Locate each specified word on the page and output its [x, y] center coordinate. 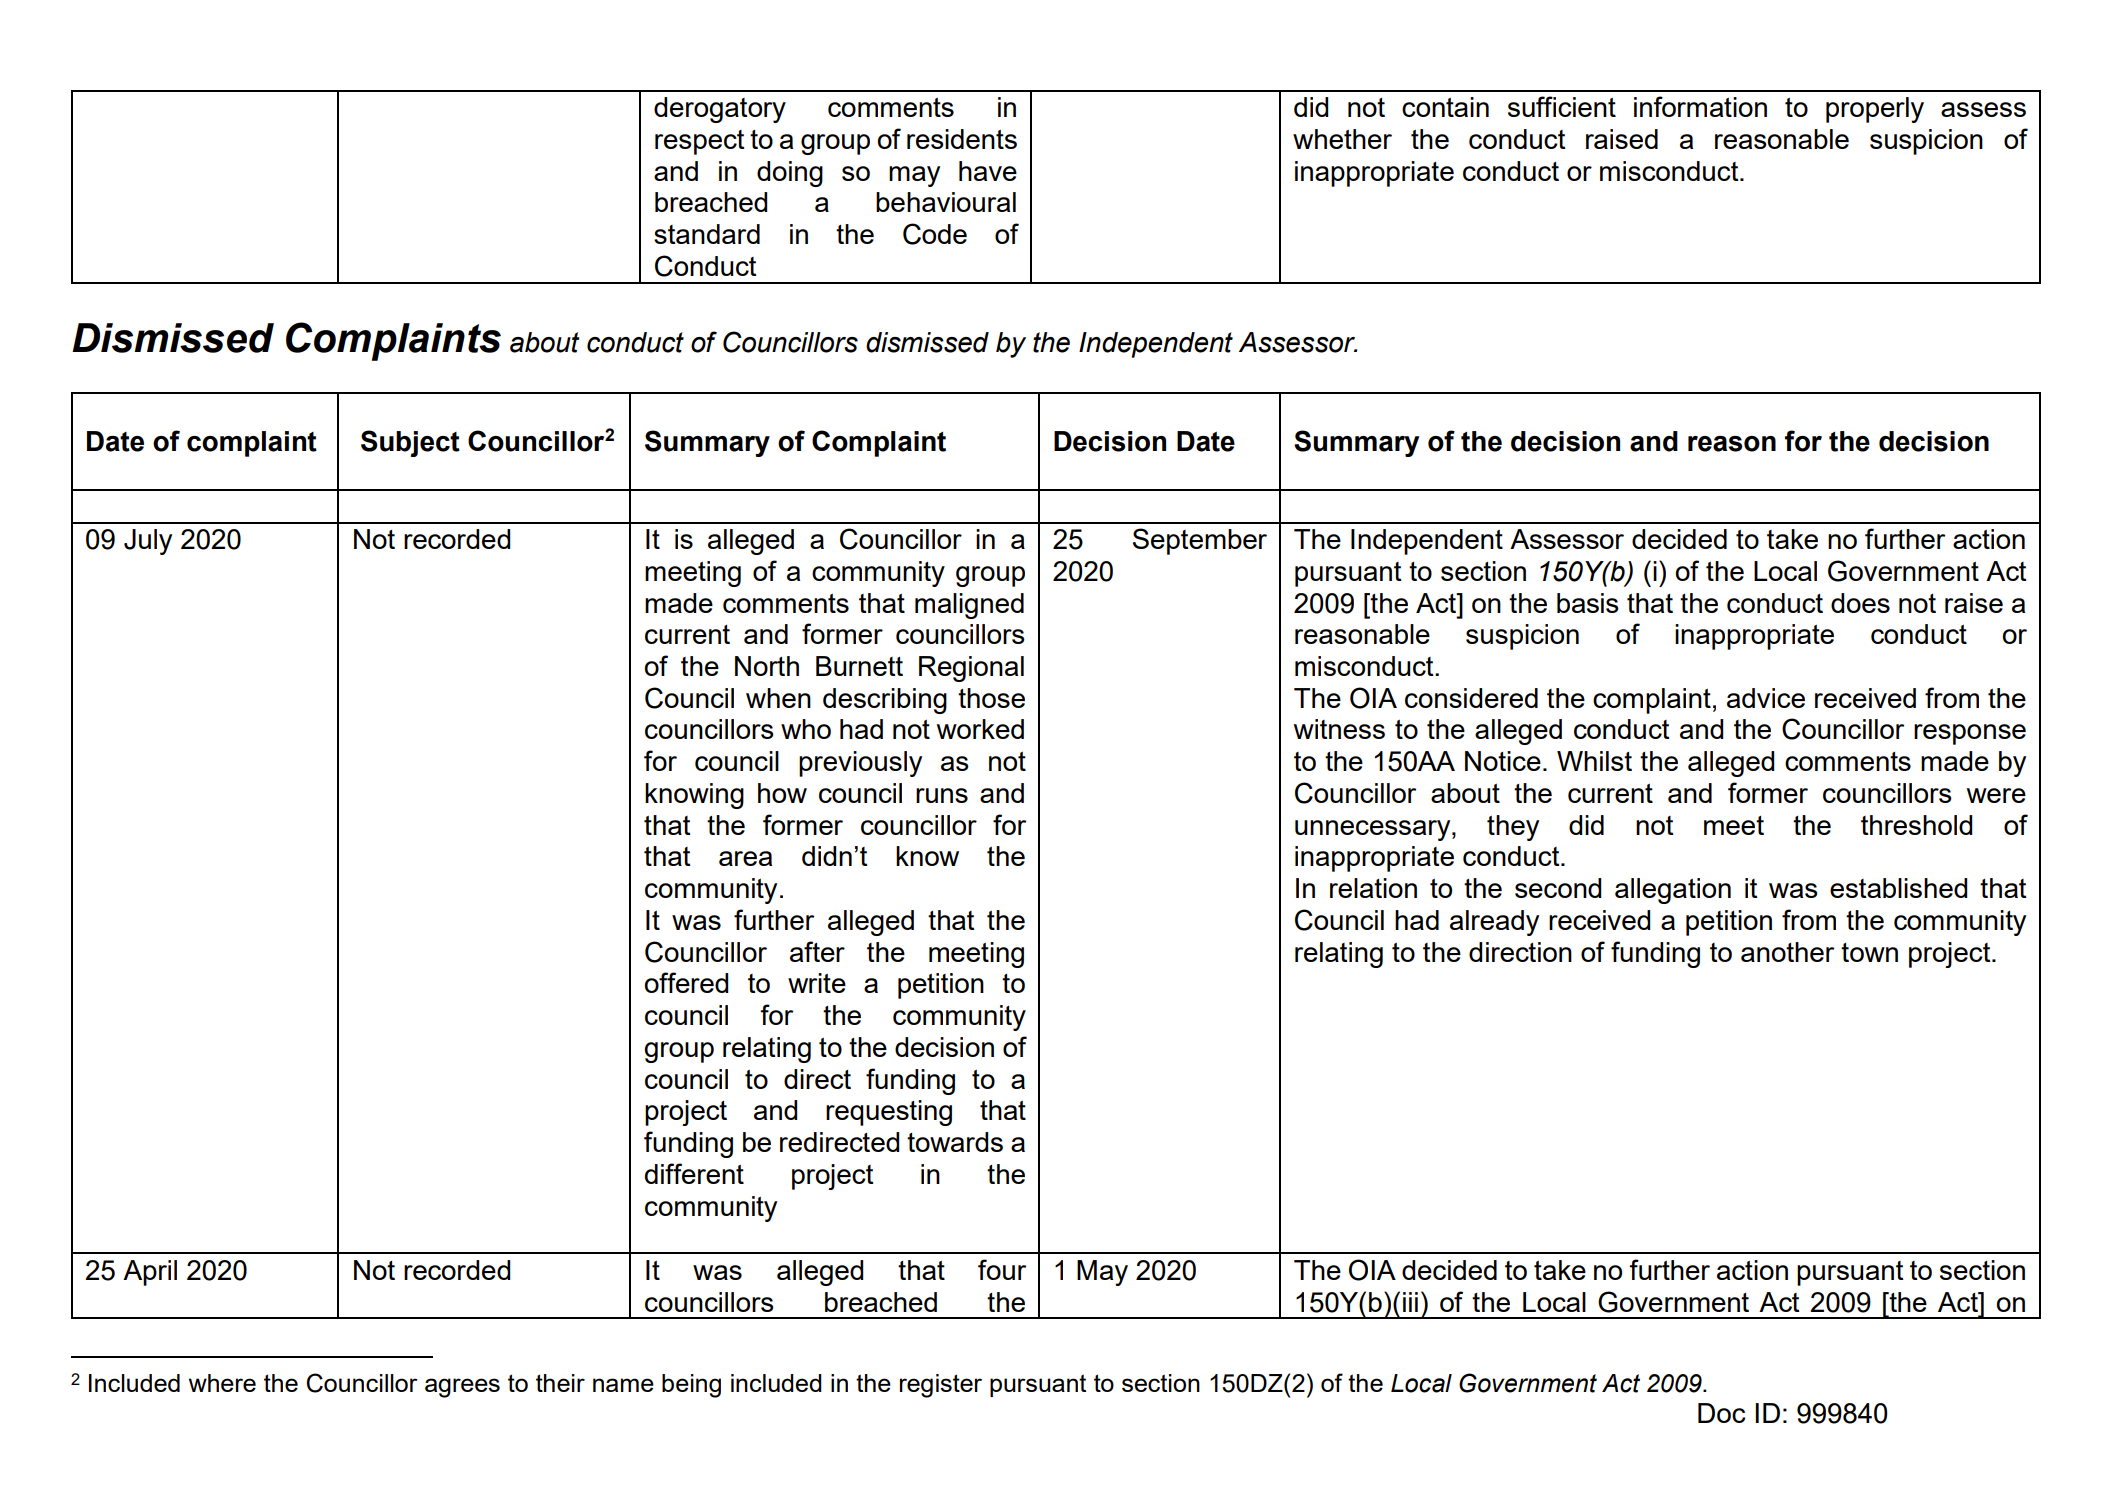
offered [686, 982]
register [941, 1386]
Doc [1722, 1413]
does [1860, 603]
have [988, 171]
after [817, 951]
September [1200, 541]
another [1787, 952]
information [1700, 106]
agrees [462, 1388]
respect [700, 142]
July [148, 542]
